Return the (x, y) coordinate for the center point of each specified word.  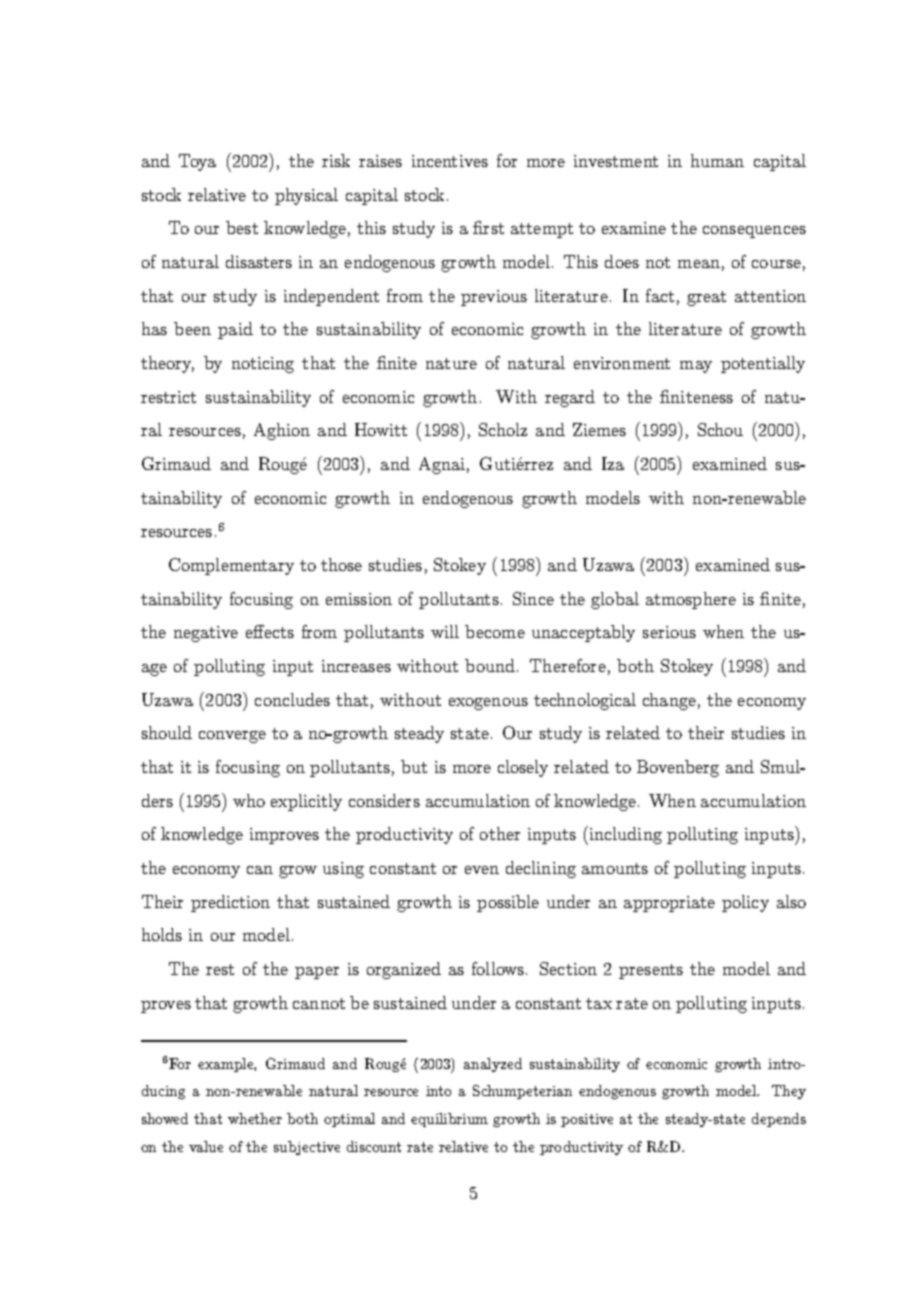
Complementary (231, 566)
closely (523, 768)
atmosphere (691, 600)
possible (508, 903)
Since (533, 598)
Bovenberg (678, 768)
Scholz (503, 429)
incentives (450, 161)
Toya (197, 162)
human (717, 160)
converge (232, 737)
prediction (230, 903)
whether (255, 1118)
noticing (263, 365)
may (696, 367)
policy (745, 903)
